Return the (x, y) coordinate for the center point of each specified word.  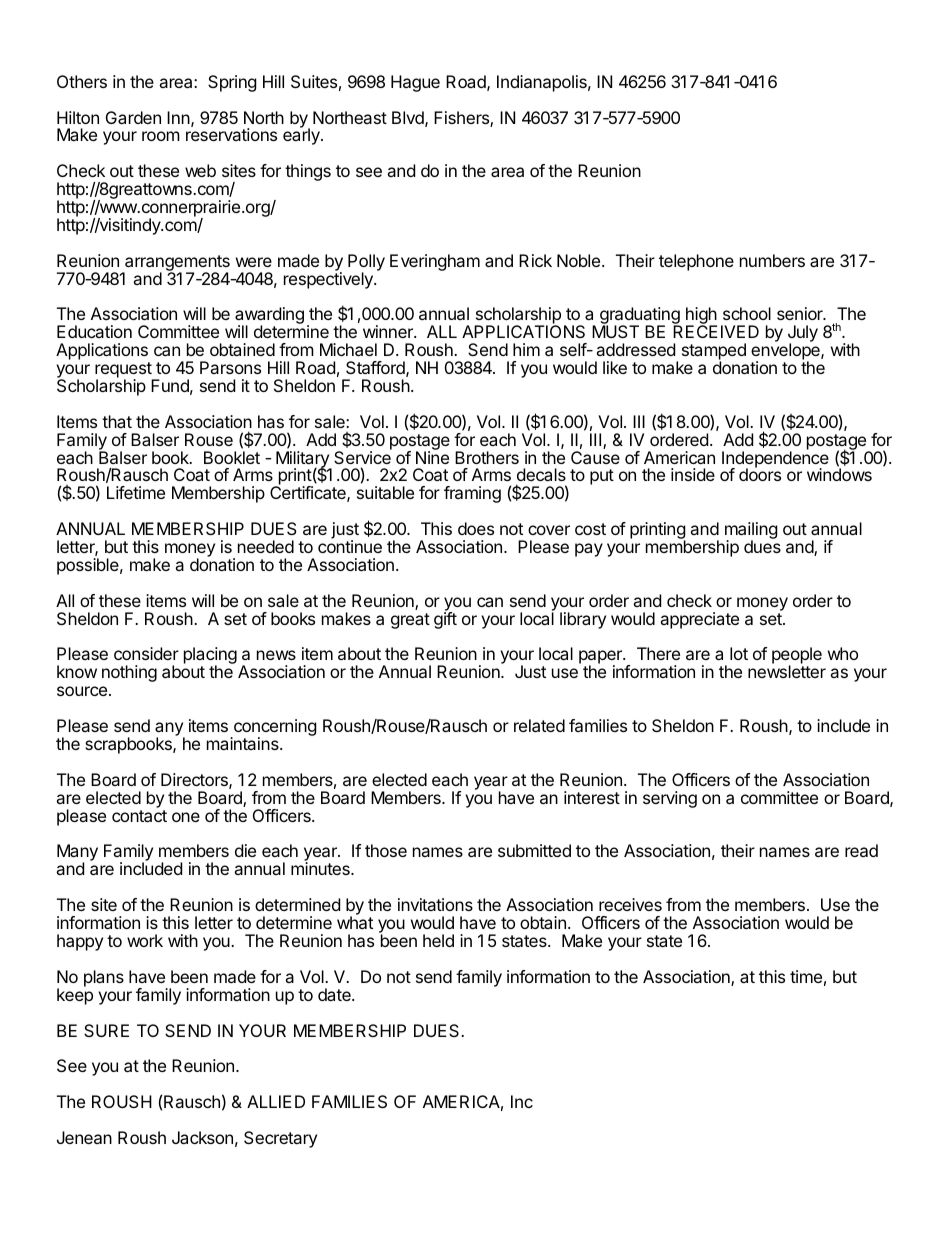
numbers (772, 260)
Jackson (202, 1137)
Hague (415, 83)
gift (445, 619)
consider (146, 653)
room (161, 136)
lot (739, 653)
